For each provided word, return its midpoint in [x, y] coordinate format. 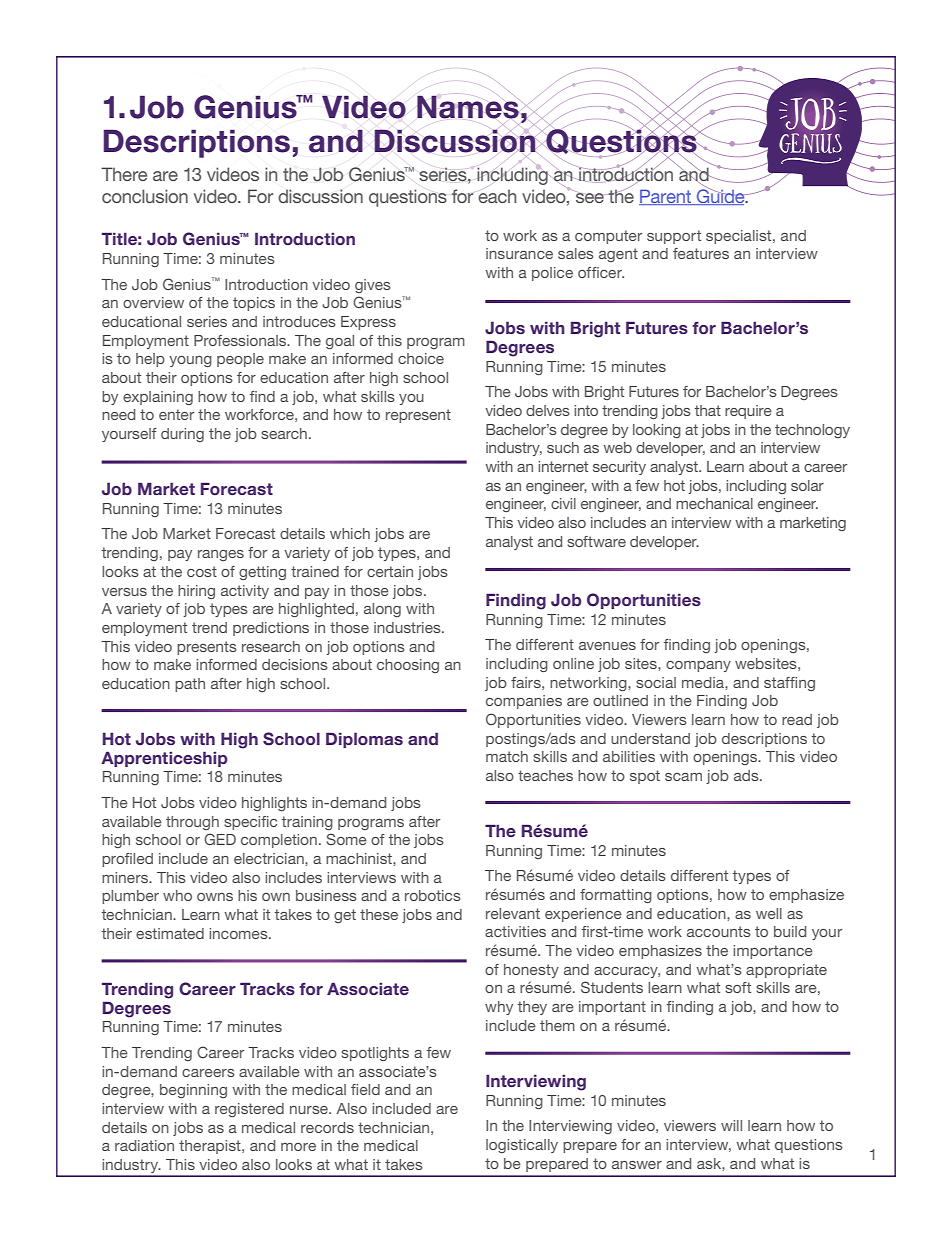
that [708, 410]
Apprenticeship [164, 759]
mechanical [714, 503]
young [190, 361]
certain [390, 571]
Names [468, 107]
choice [421, 358]
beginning [193, 1091]
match [507, 756]
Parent [666, 197]
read [797, 719]
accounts [719, 931]
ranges [221, 555]
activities [515, 931]
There [124, 174]
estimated [170, 933]
